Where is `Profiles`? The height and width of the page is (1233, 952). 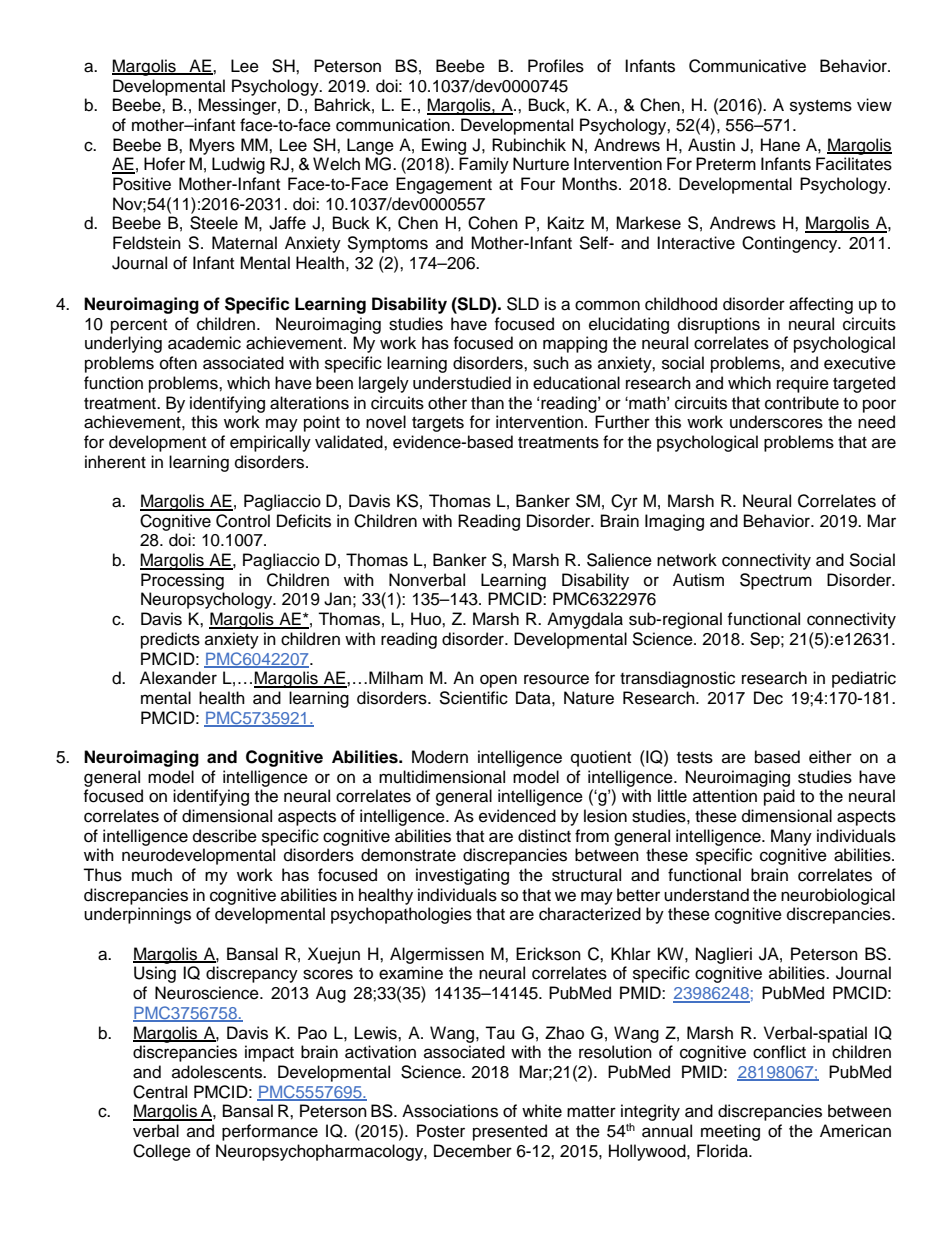
Profiles is located at coordinates (556, 66).
